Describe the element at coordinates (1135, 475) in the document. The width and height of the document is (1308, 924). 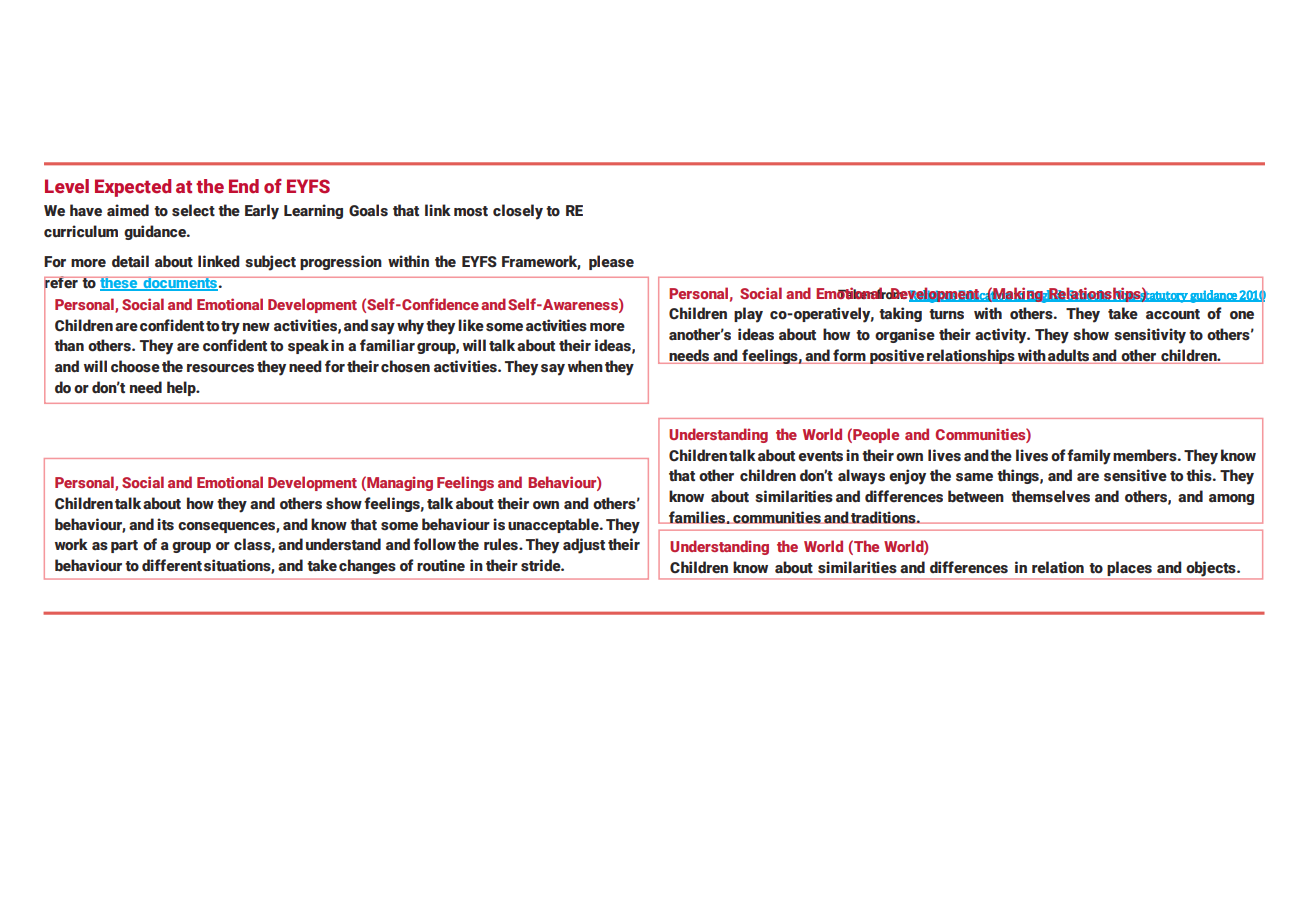
I see `sensitive` at that location.
